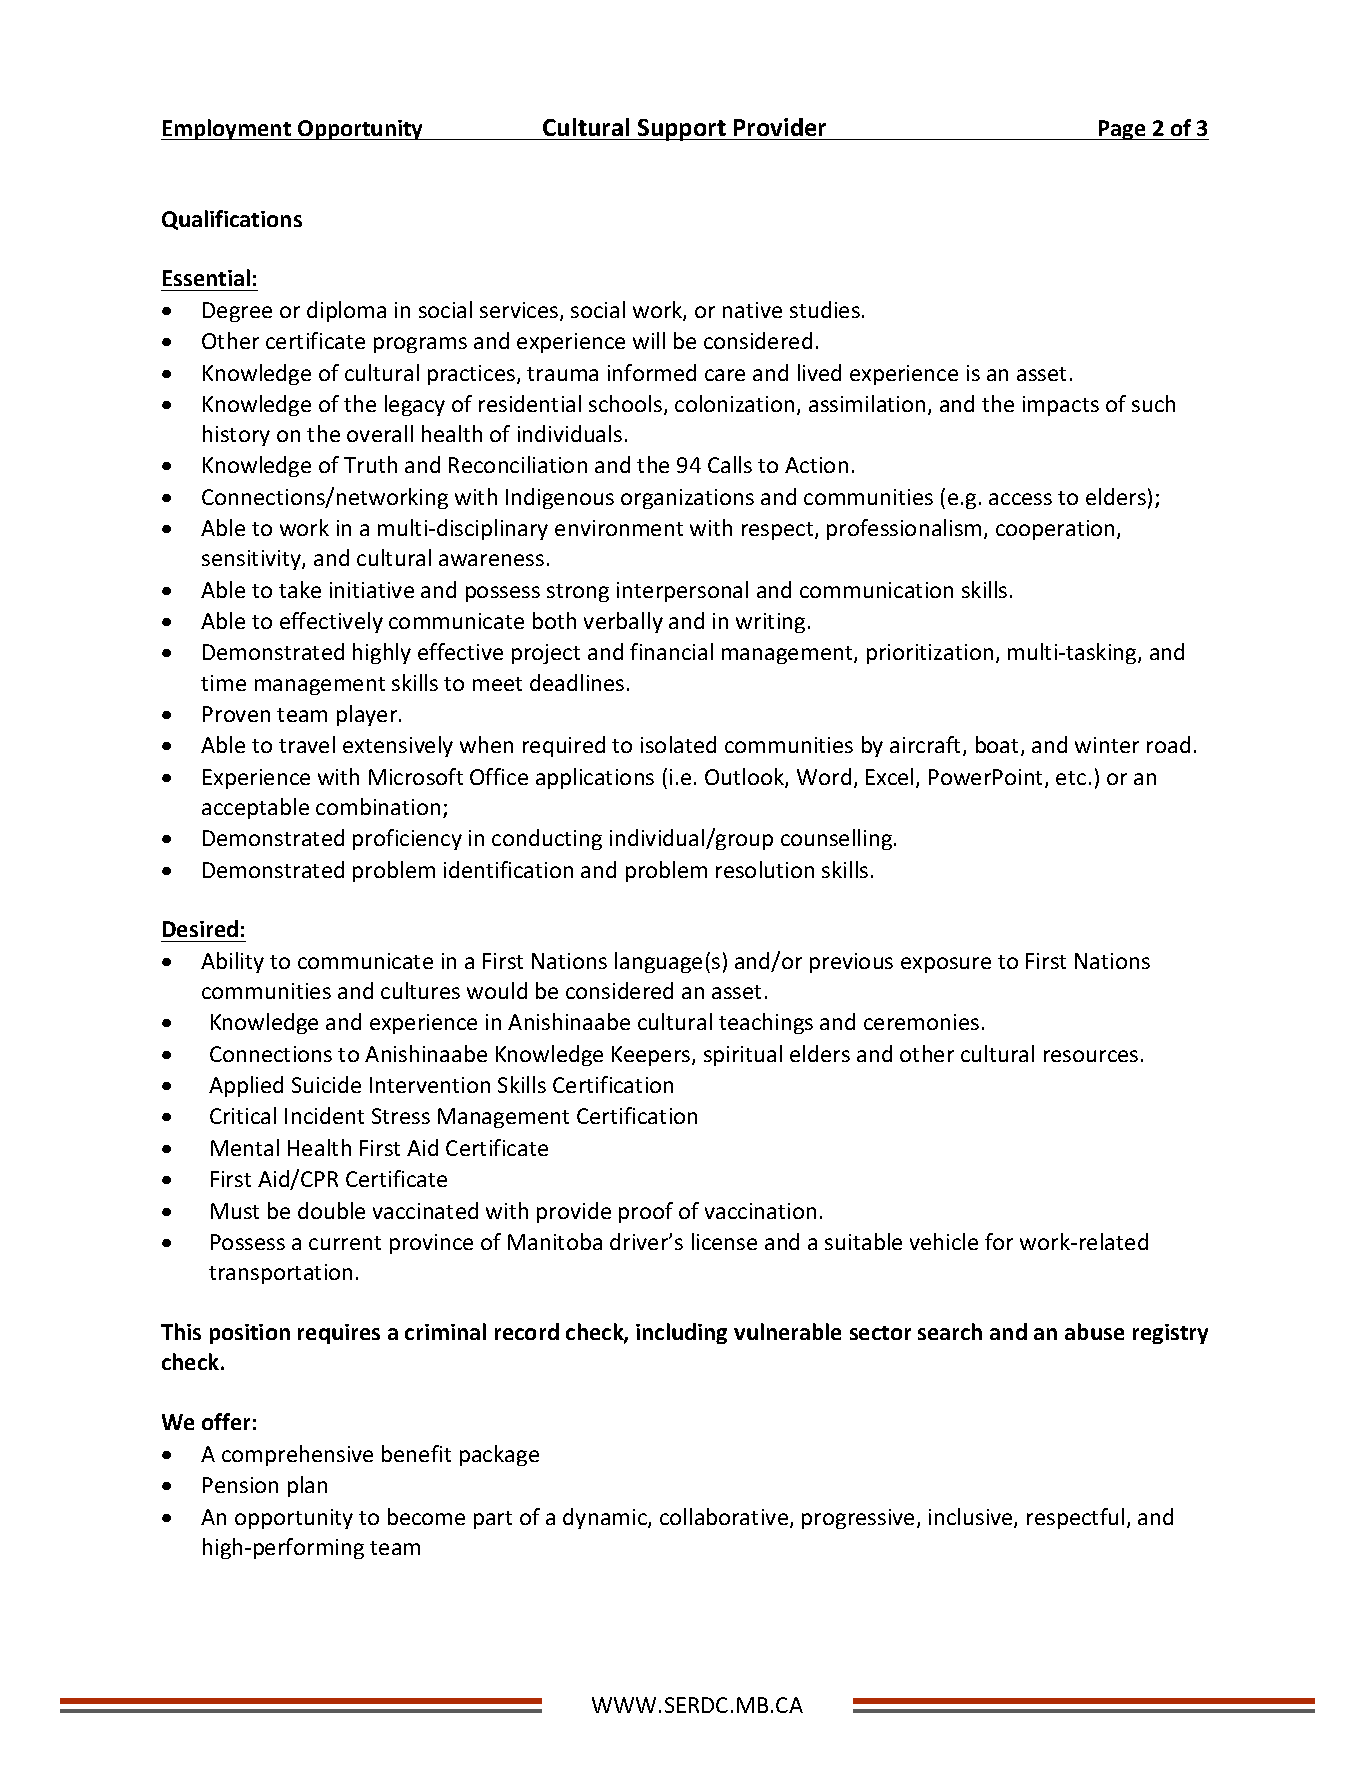  Describe the element at coordinates (1122, 130) in the screenshot. I see `Page` at that location.
